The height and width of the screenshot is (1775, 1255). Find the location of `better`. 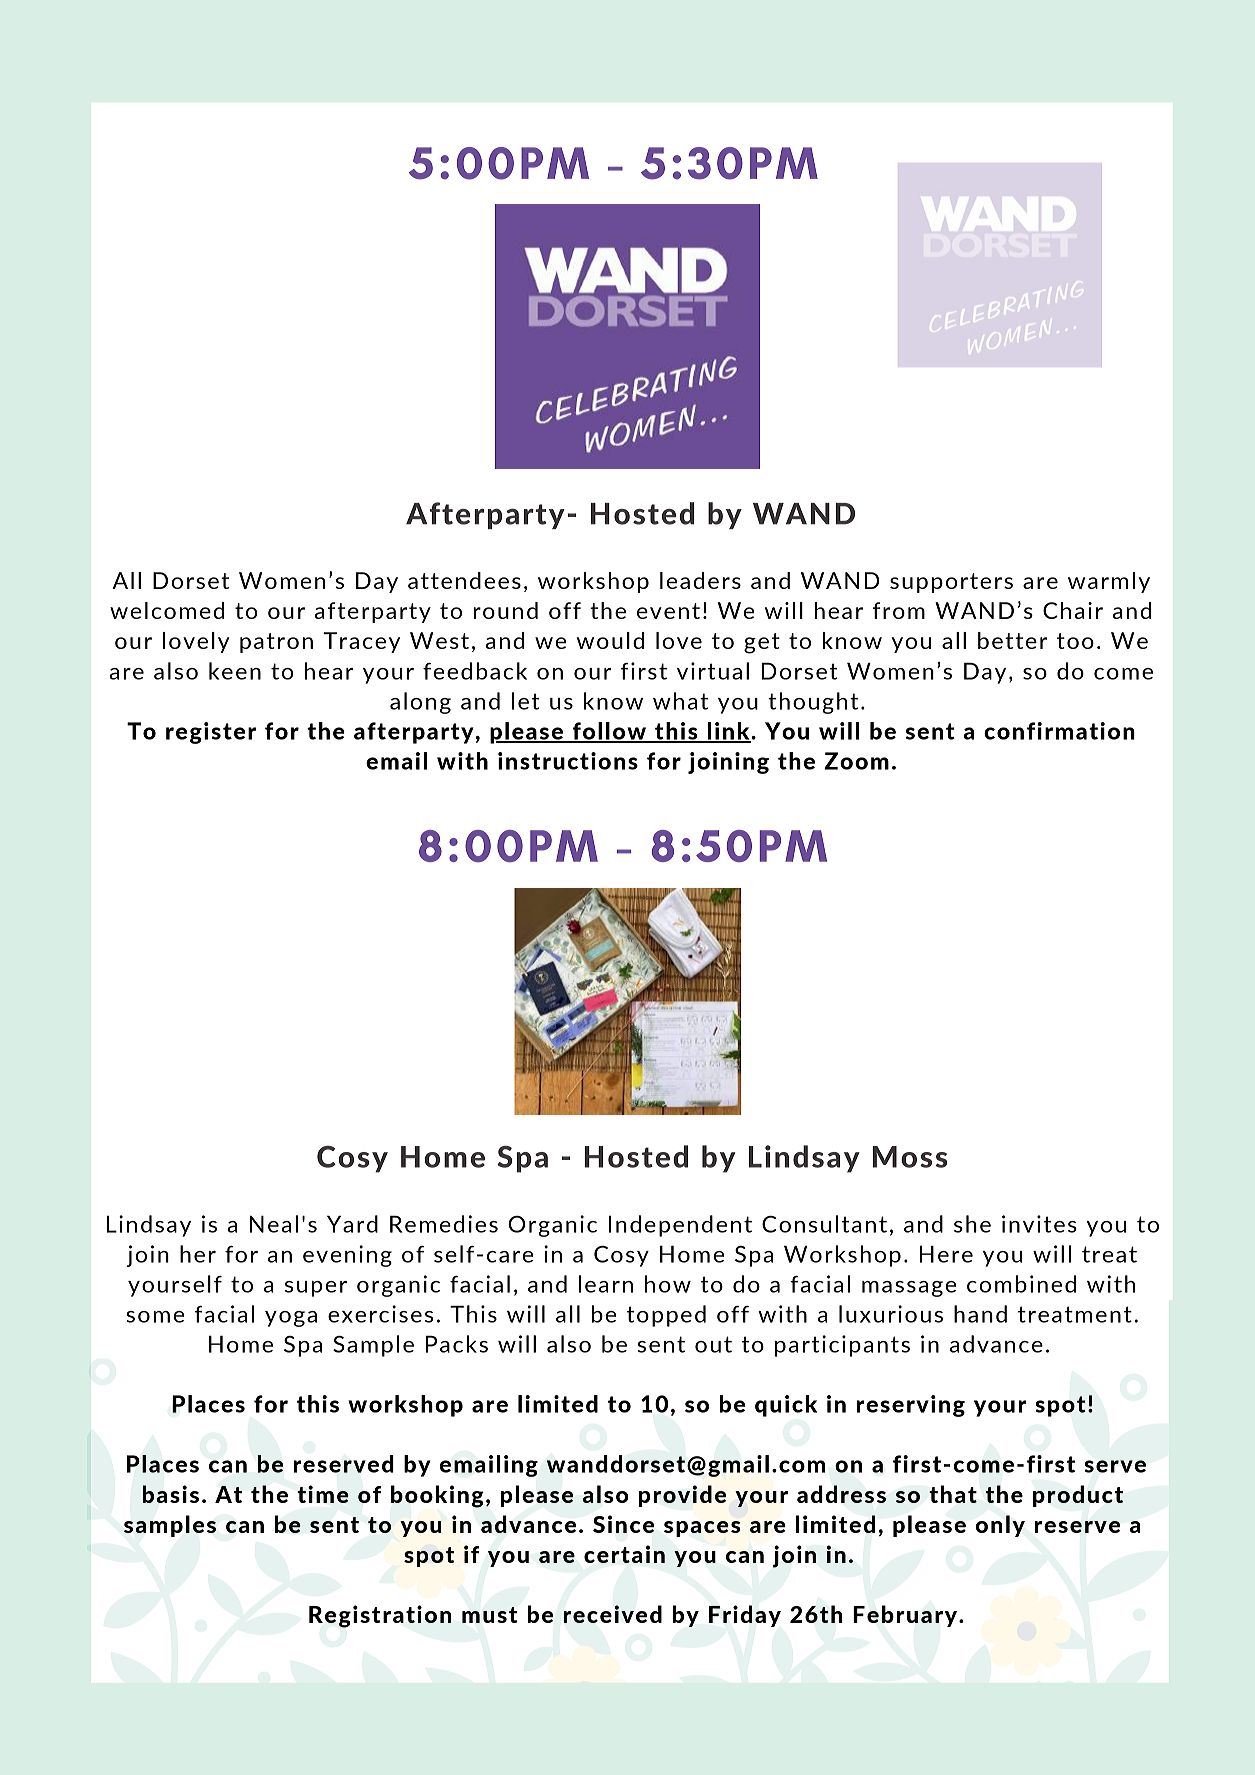

better is located at coordinates (1012, 640).
